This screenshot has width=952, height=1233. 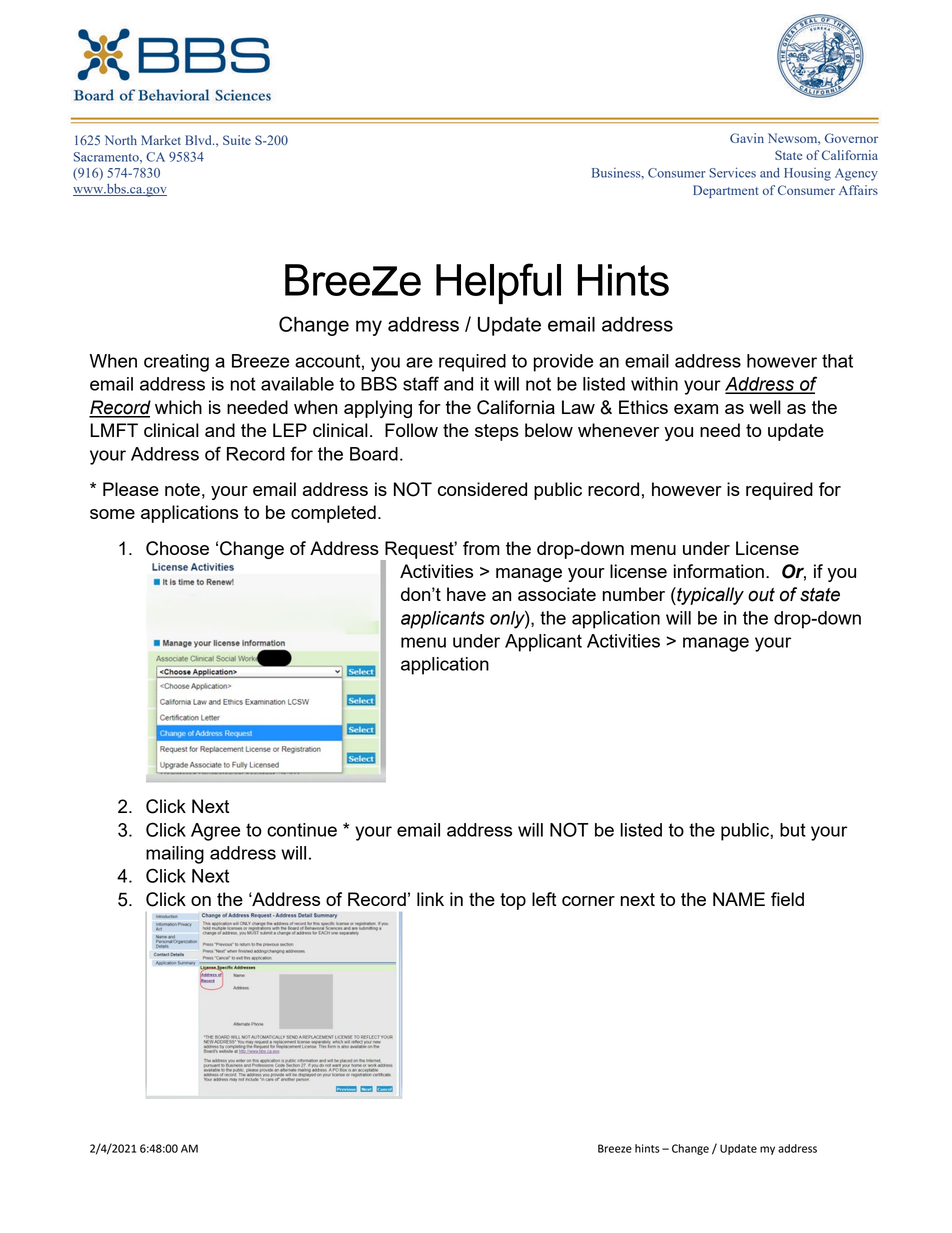 What do you see at coordinates (177, 548) in the screenshot?
I see `Choose` at bounding box center [177, 548].
